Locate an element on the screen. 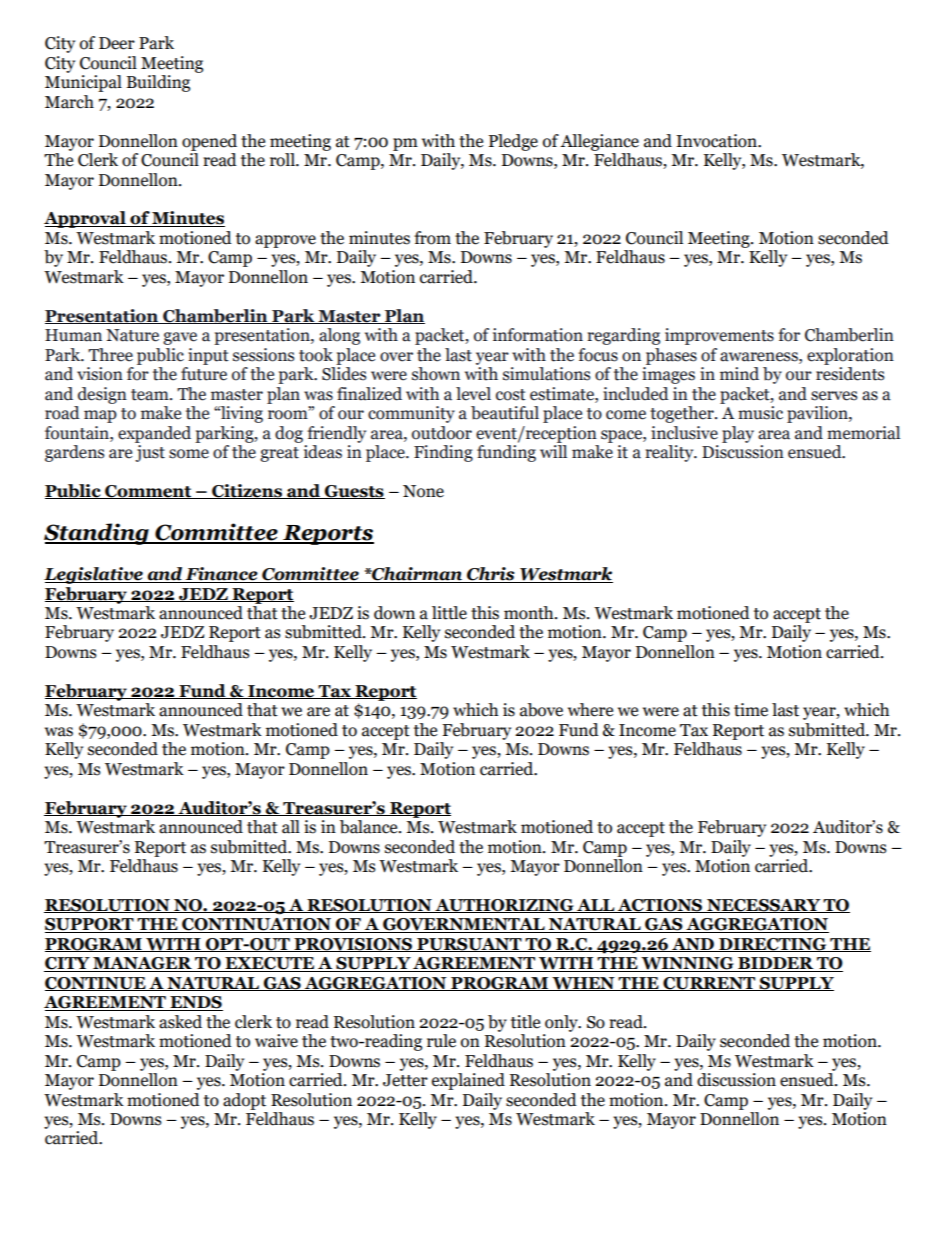 This screenshot has width=952, height=1233. Legislative is located at coordinates (94, 575).
